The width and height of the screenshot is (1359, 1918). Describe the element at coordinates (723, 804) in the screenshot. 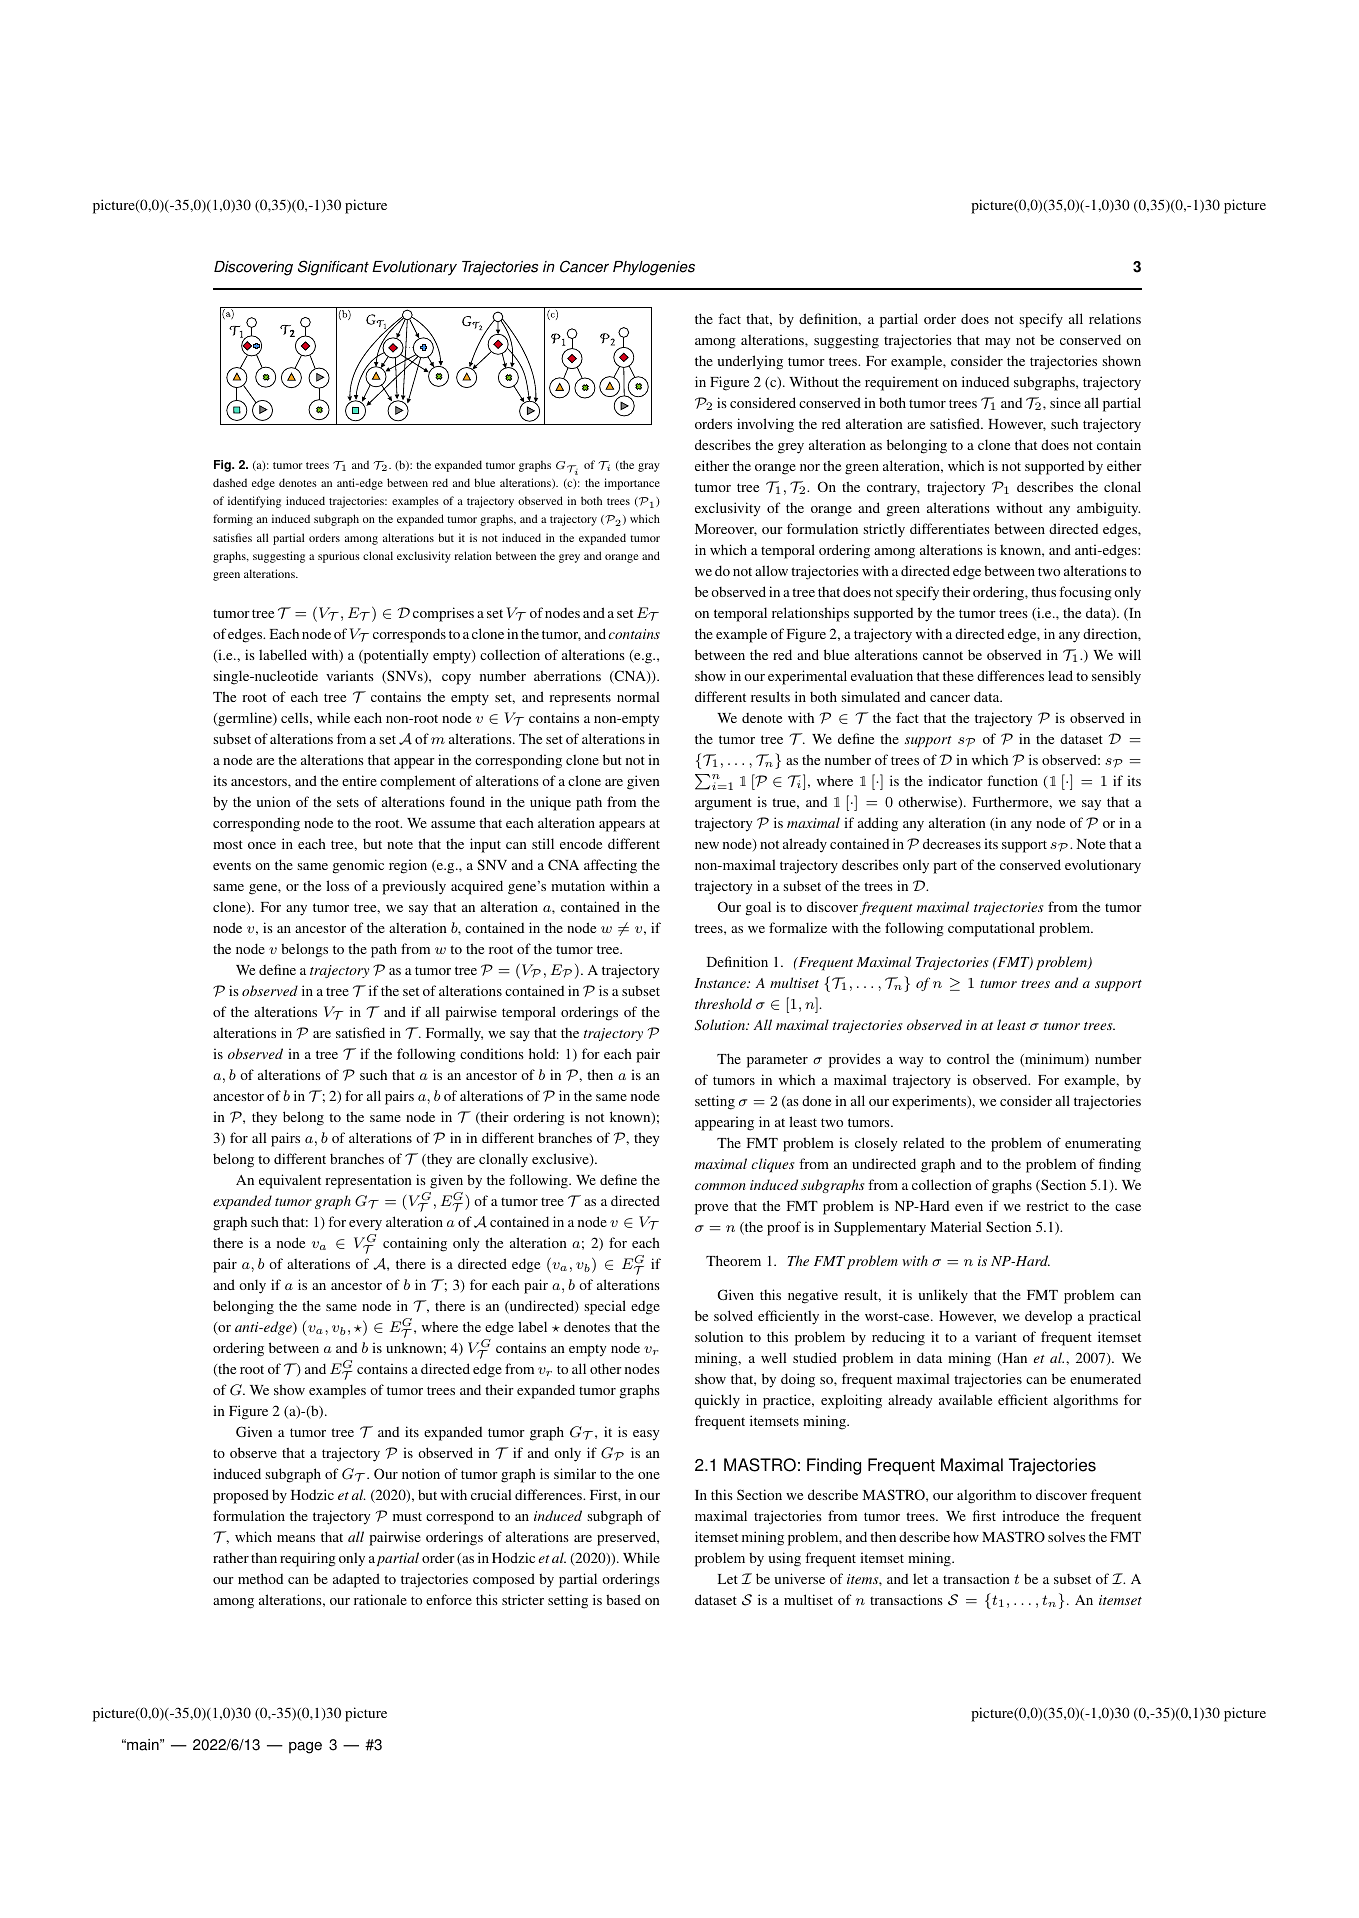

I see `argument` at that location.
